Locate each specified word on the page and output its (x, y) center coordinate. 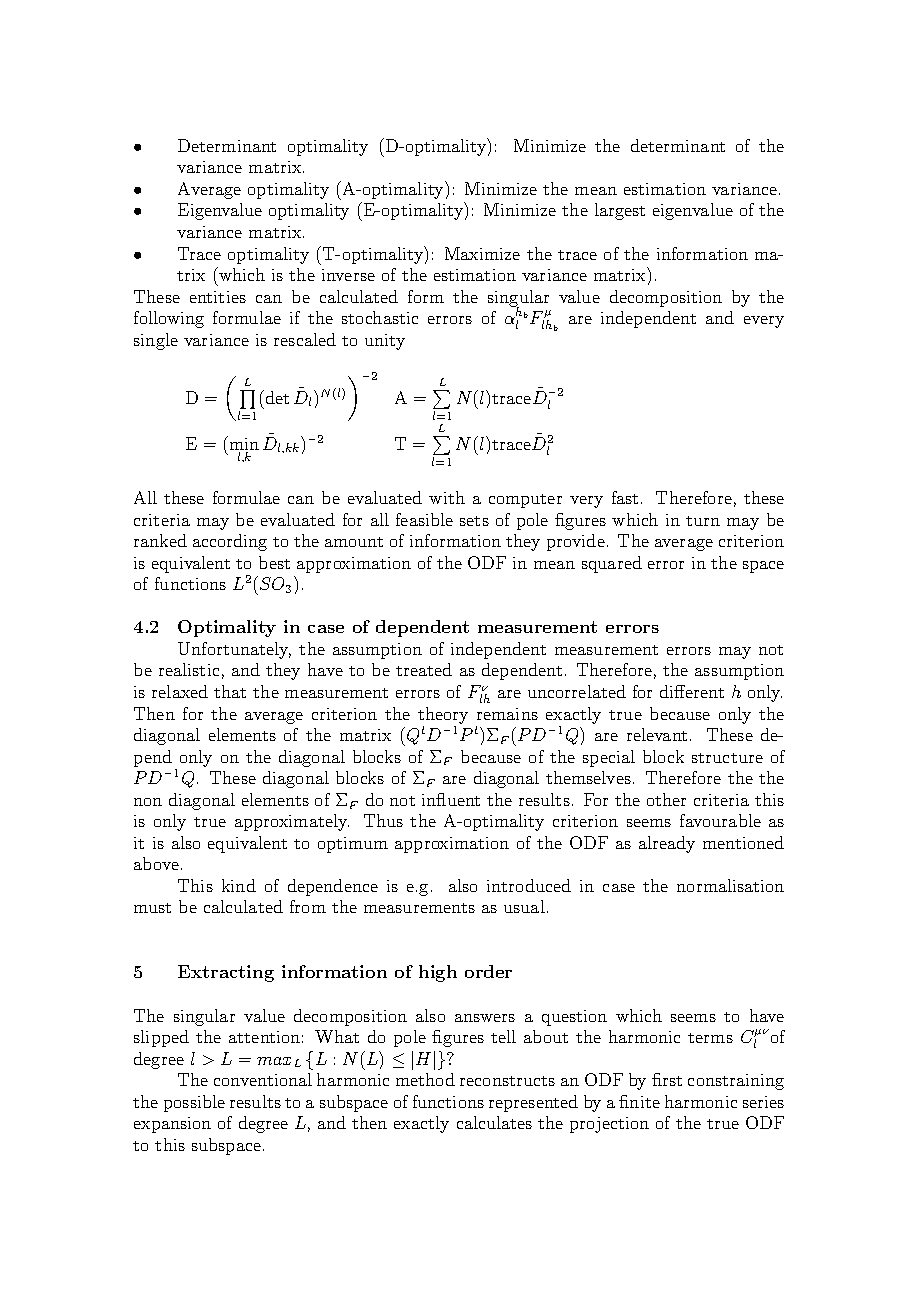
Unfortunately (234, 650)
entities (218, 297)
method (425, 1079)
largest (620, 211)
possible (194, 1103)
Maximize (482, 253)
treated (424, 669)
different (692, 691)
